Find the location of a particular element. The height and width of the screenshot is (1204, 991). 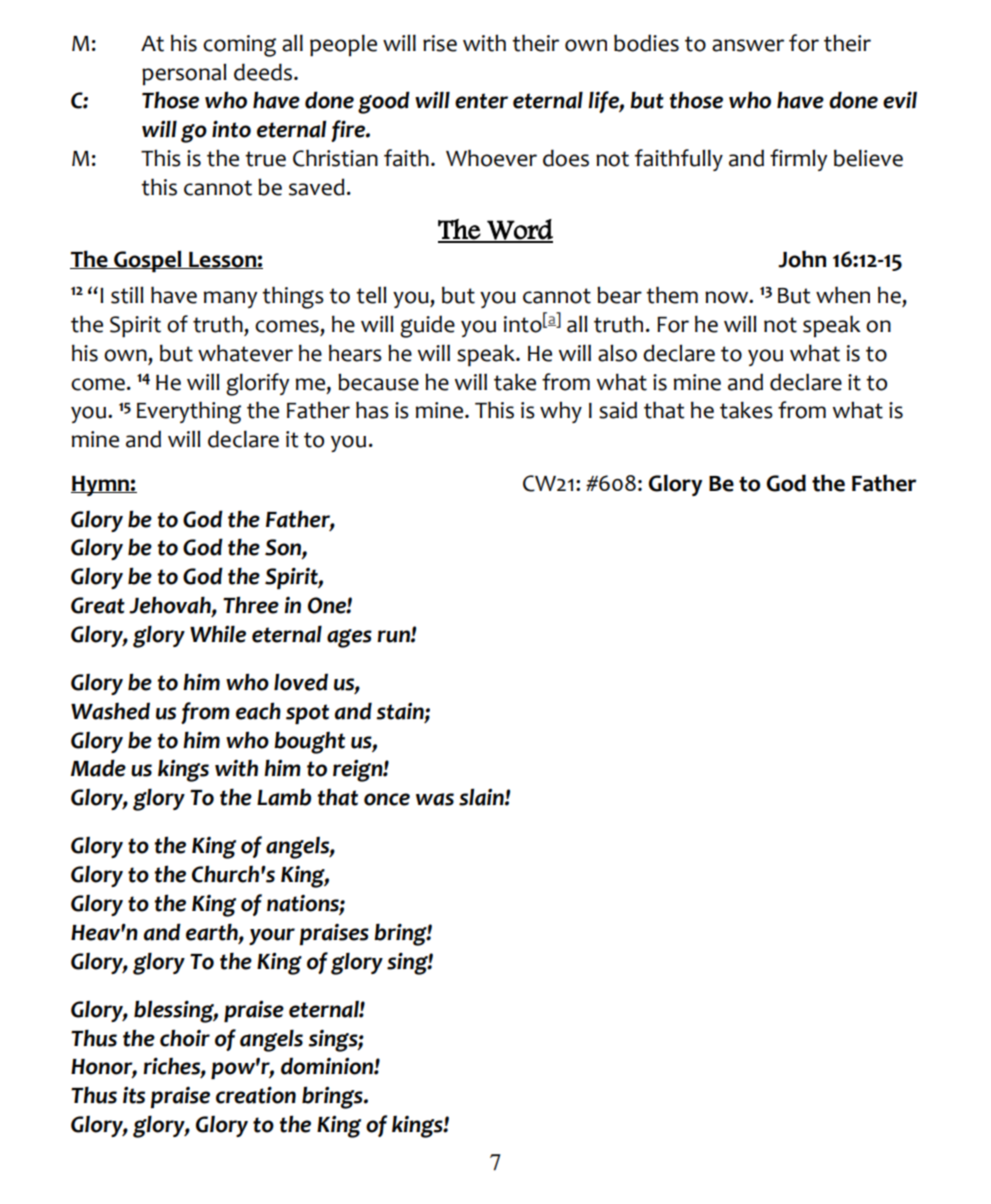

John is located at coordinates (802, 259).
